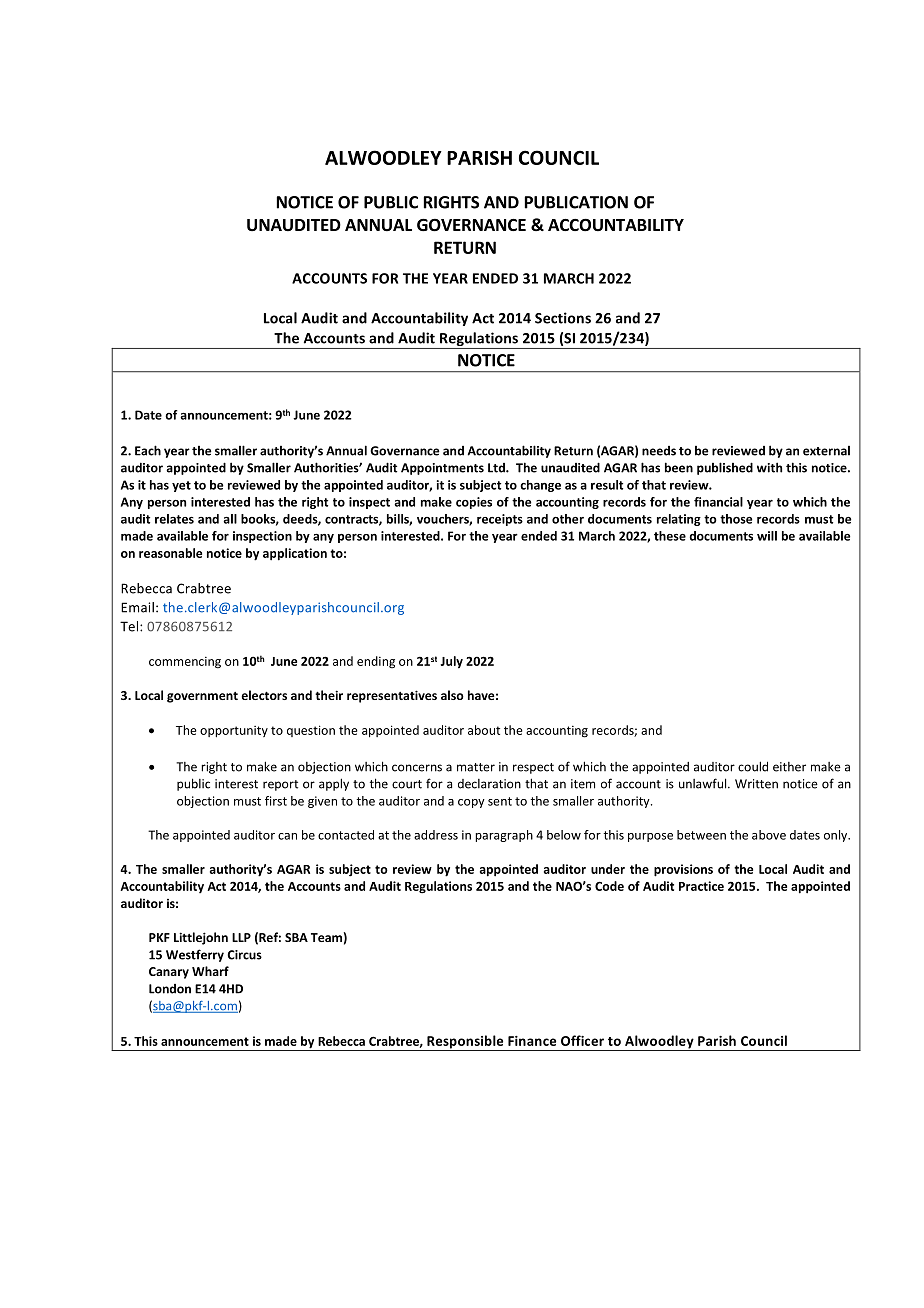 This document has height=1308, width=924. Describe the element at coordinates (148, 450) in the document. I see `Each` at that location.
